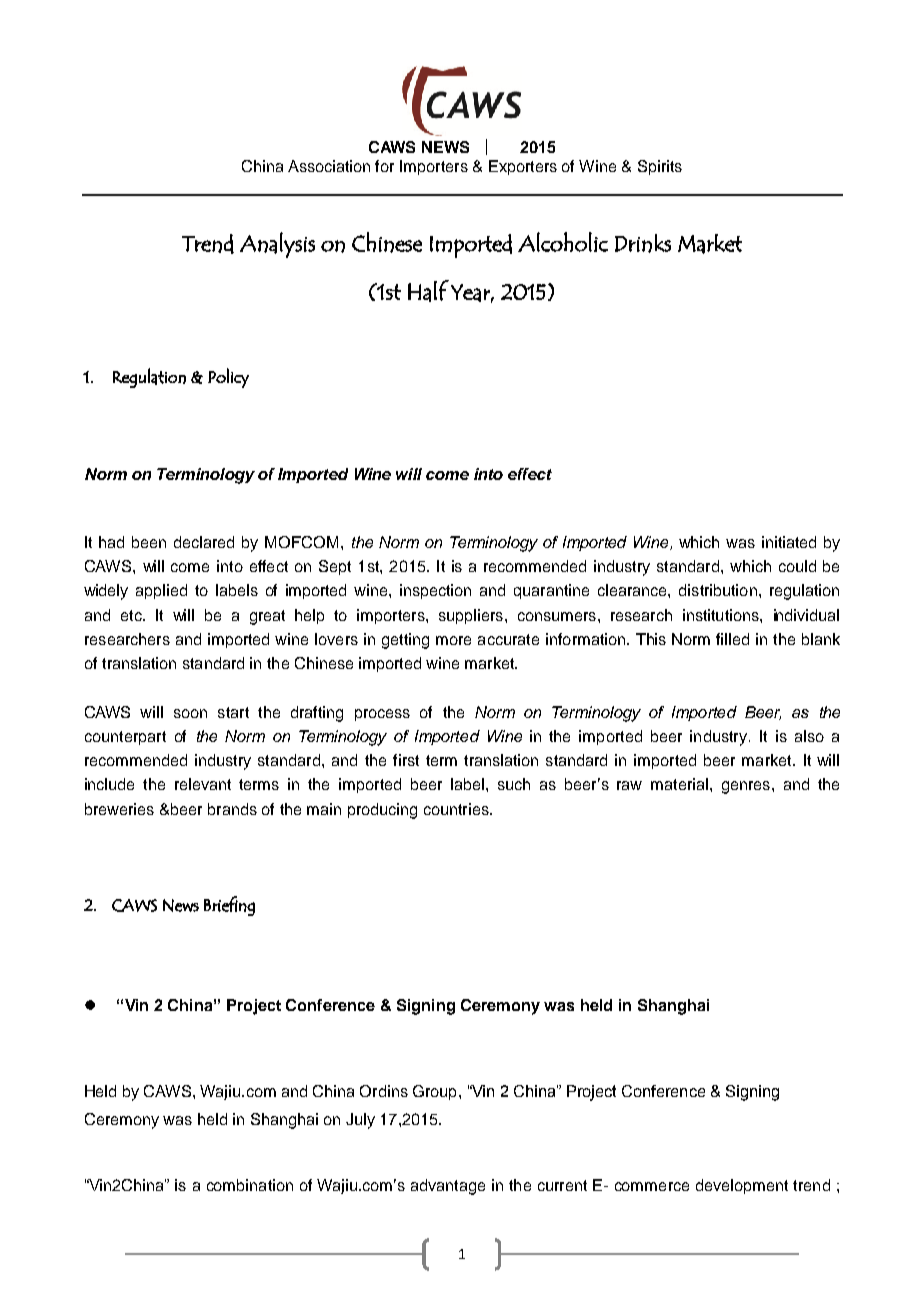 The width and height of the page is (924, 1308). I want to click on soon, so click(190, 713).
